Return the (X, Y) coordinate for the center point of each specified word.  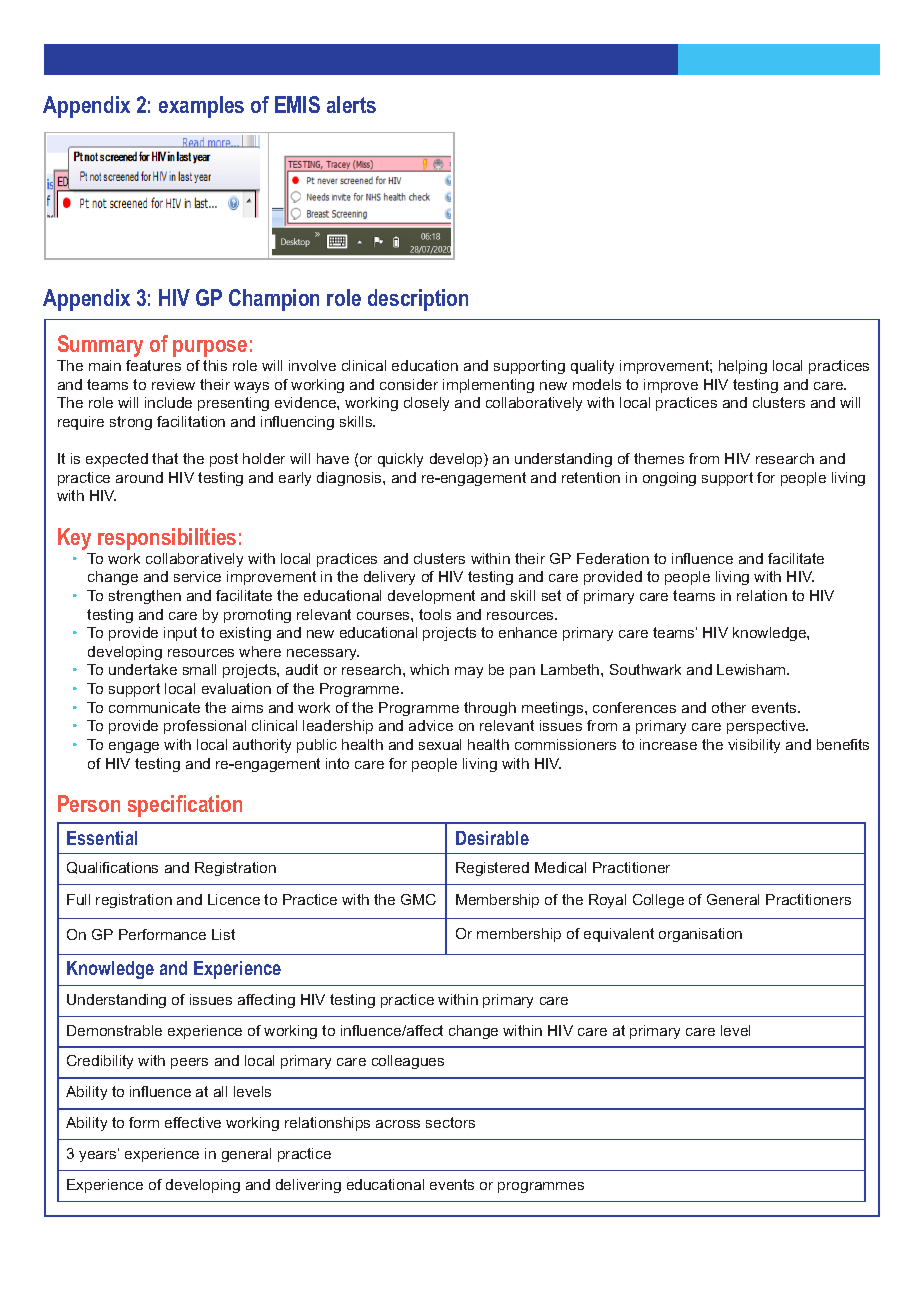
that (165, 458)
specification (185, 806)
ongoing (669, 479)
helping (743, 367)
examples (201, 107)
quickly (400, 460)
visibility (754, 746)
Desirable (492, 838)
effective (193, 1122)
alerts (351, 104)
